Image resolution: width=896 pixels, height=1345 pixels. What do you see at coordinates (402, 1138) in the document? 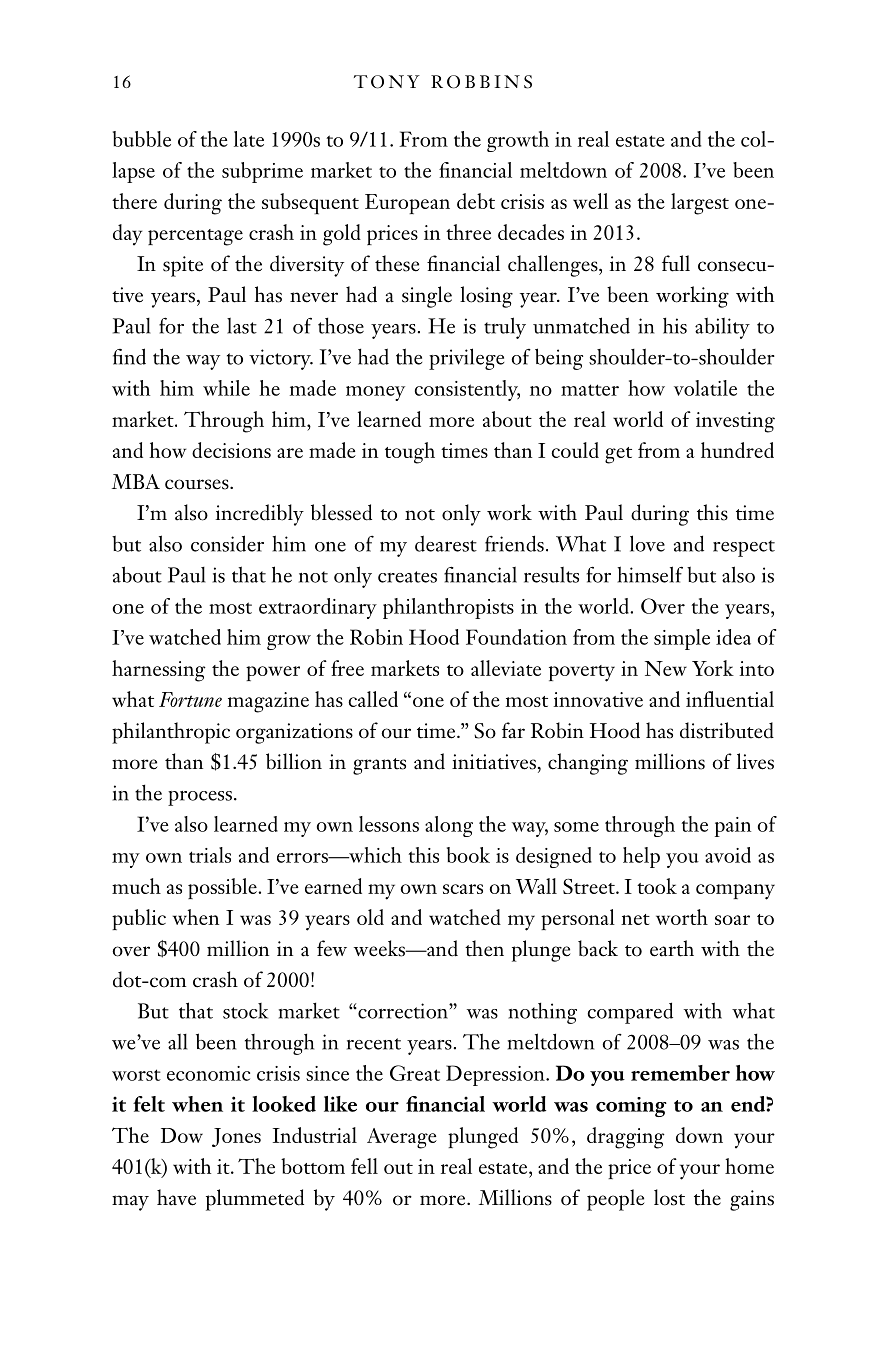
I see `Average` at bounding box center [402, 1138].
